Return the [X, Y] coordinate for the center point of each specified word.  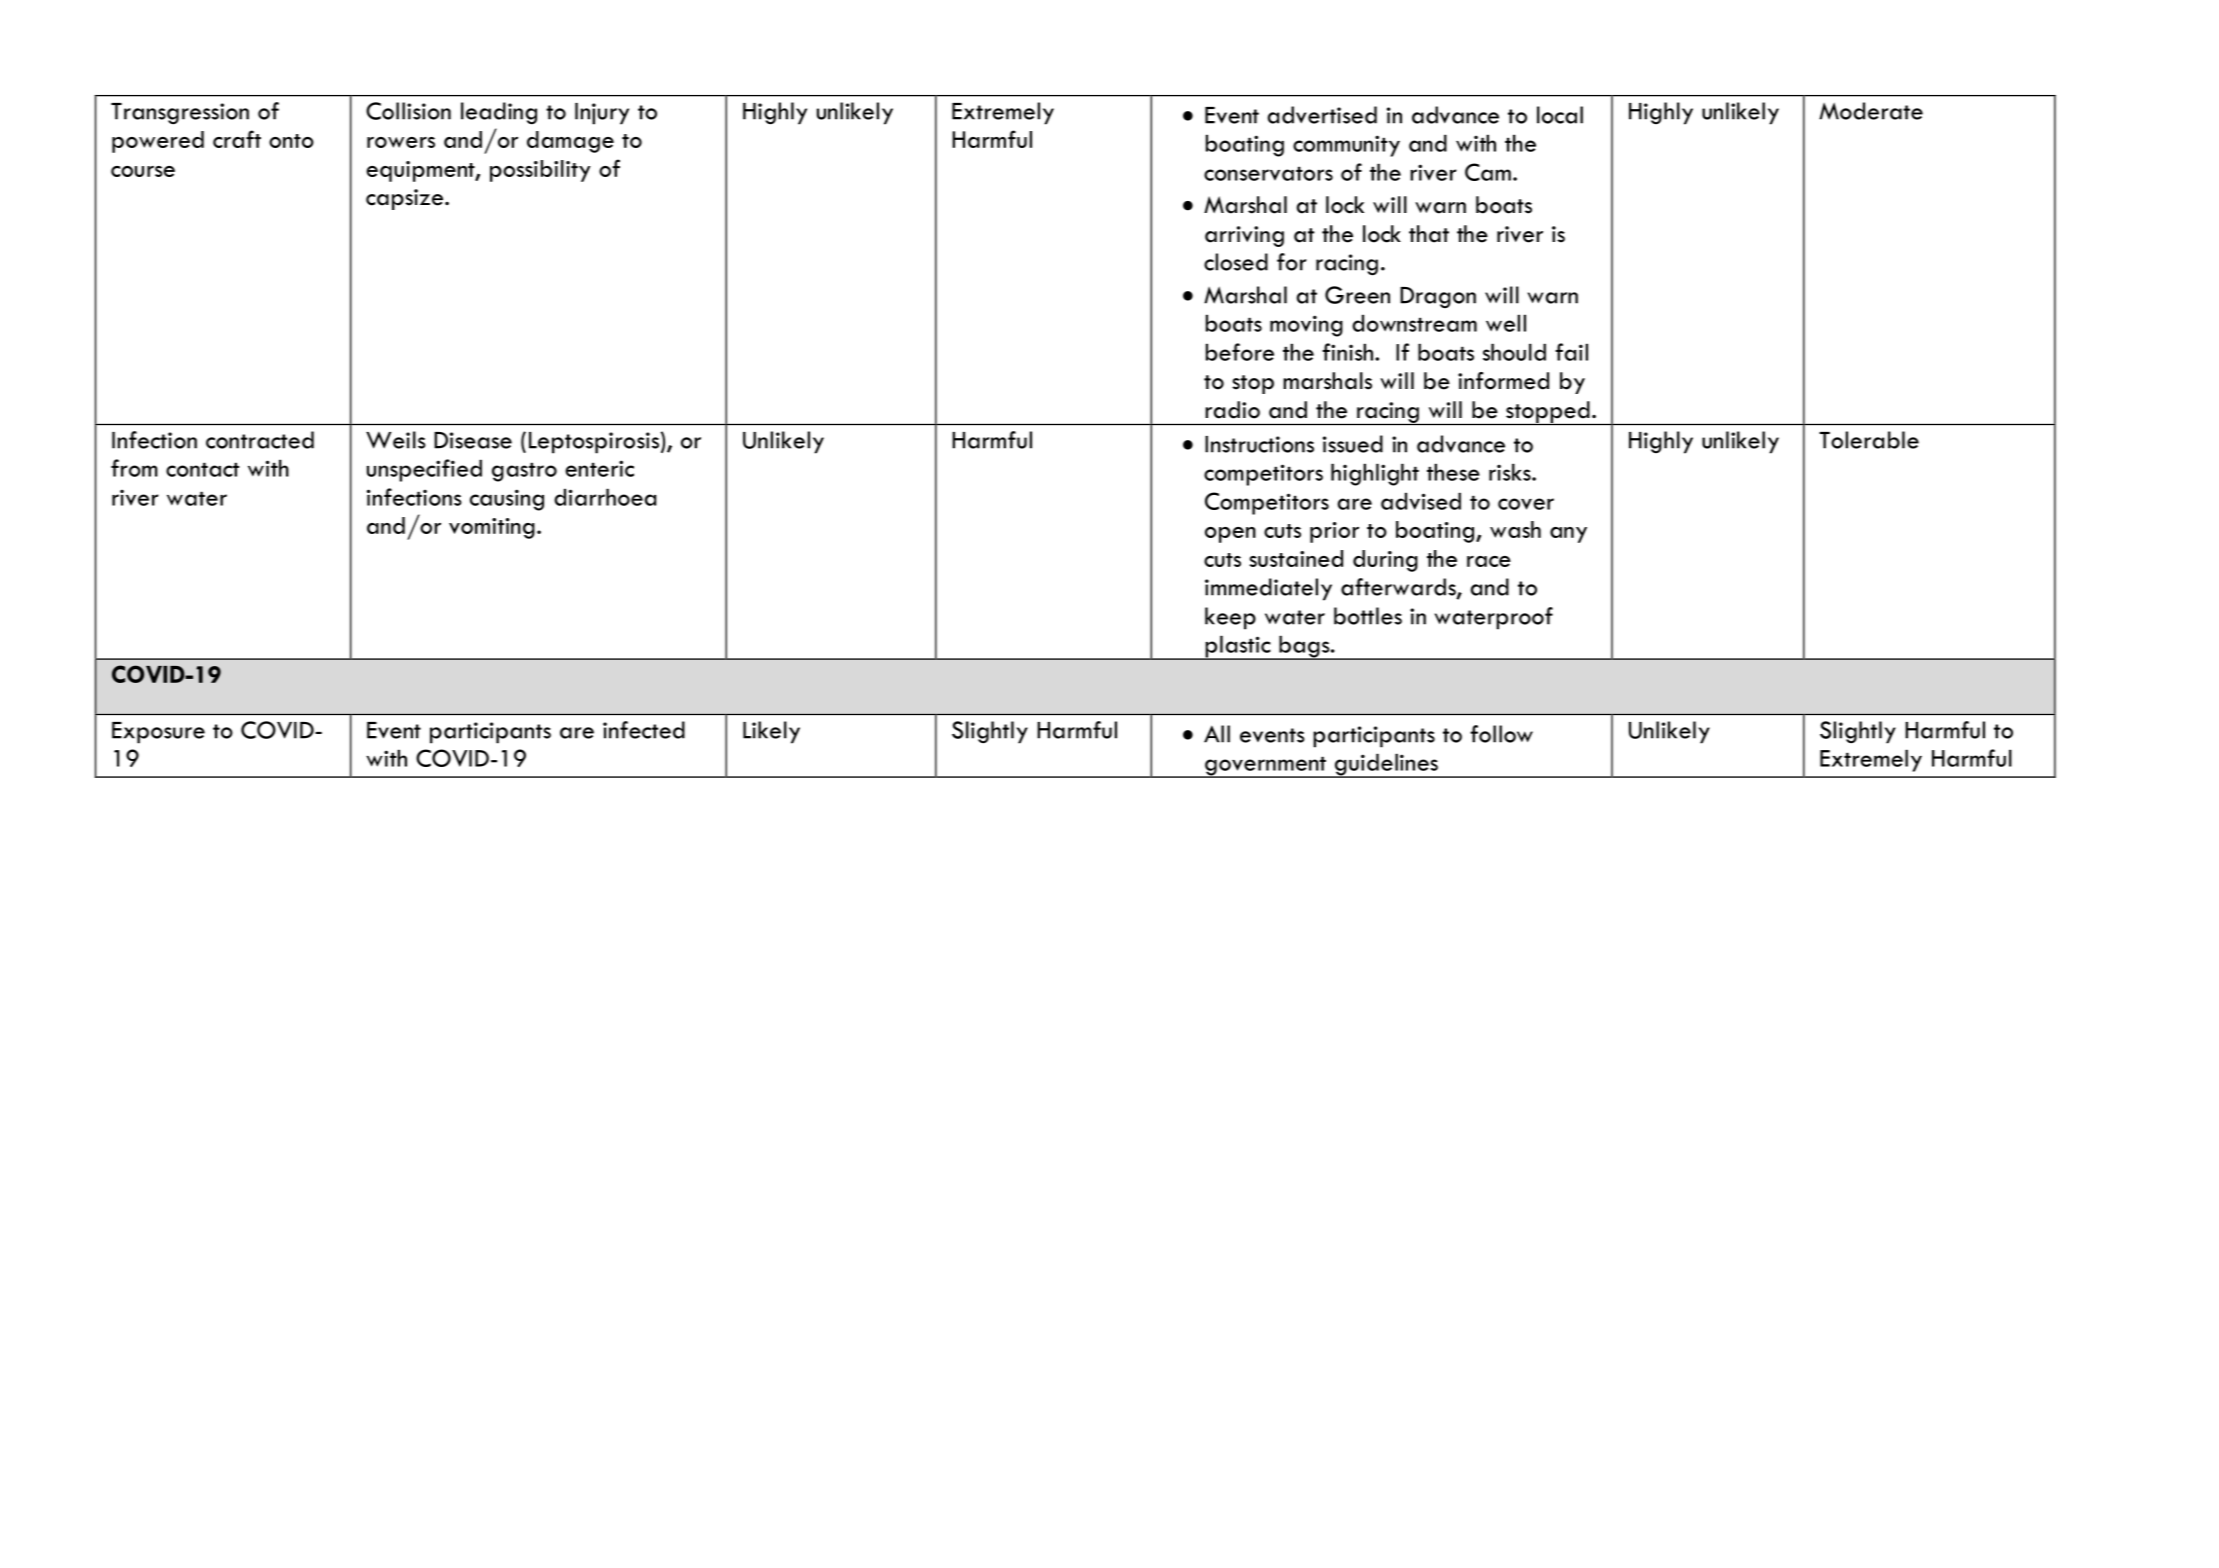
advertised [1322, 115]
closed [1236, 262]
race [1489, 561]
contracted [260, 440]
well [1506, 323]
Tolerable [1869, 440]
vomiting [492, 528]
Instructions [1259, 444]
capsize [406, 199]
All [1217, 734]
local [1560, 115]
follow [1501, 734]
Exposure [158, 733]
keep [1230, 618]
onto [291, 141]
